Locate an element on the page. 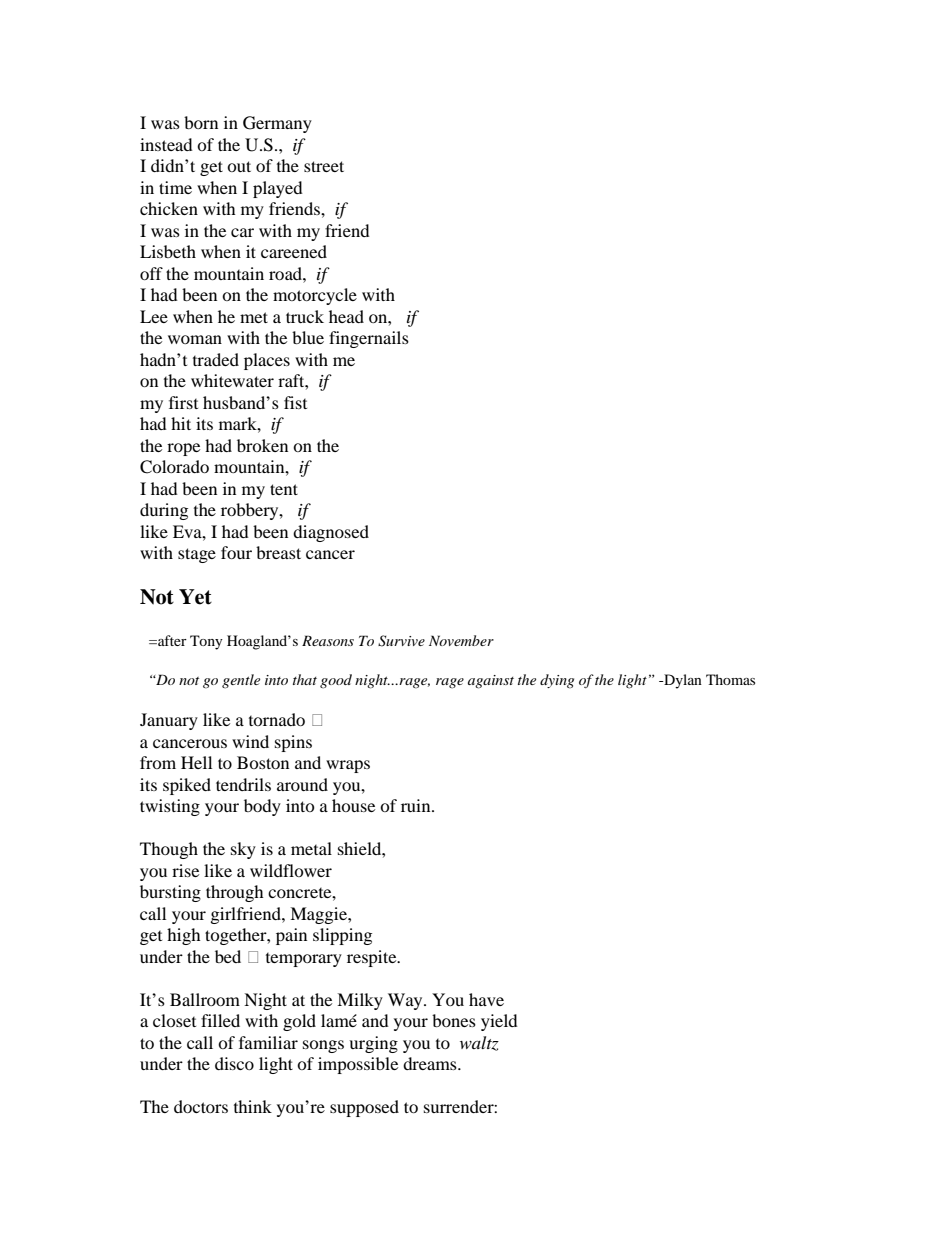 The height and width of the image is (1233, 952). fingernails is located at coordinates (369, 339).
